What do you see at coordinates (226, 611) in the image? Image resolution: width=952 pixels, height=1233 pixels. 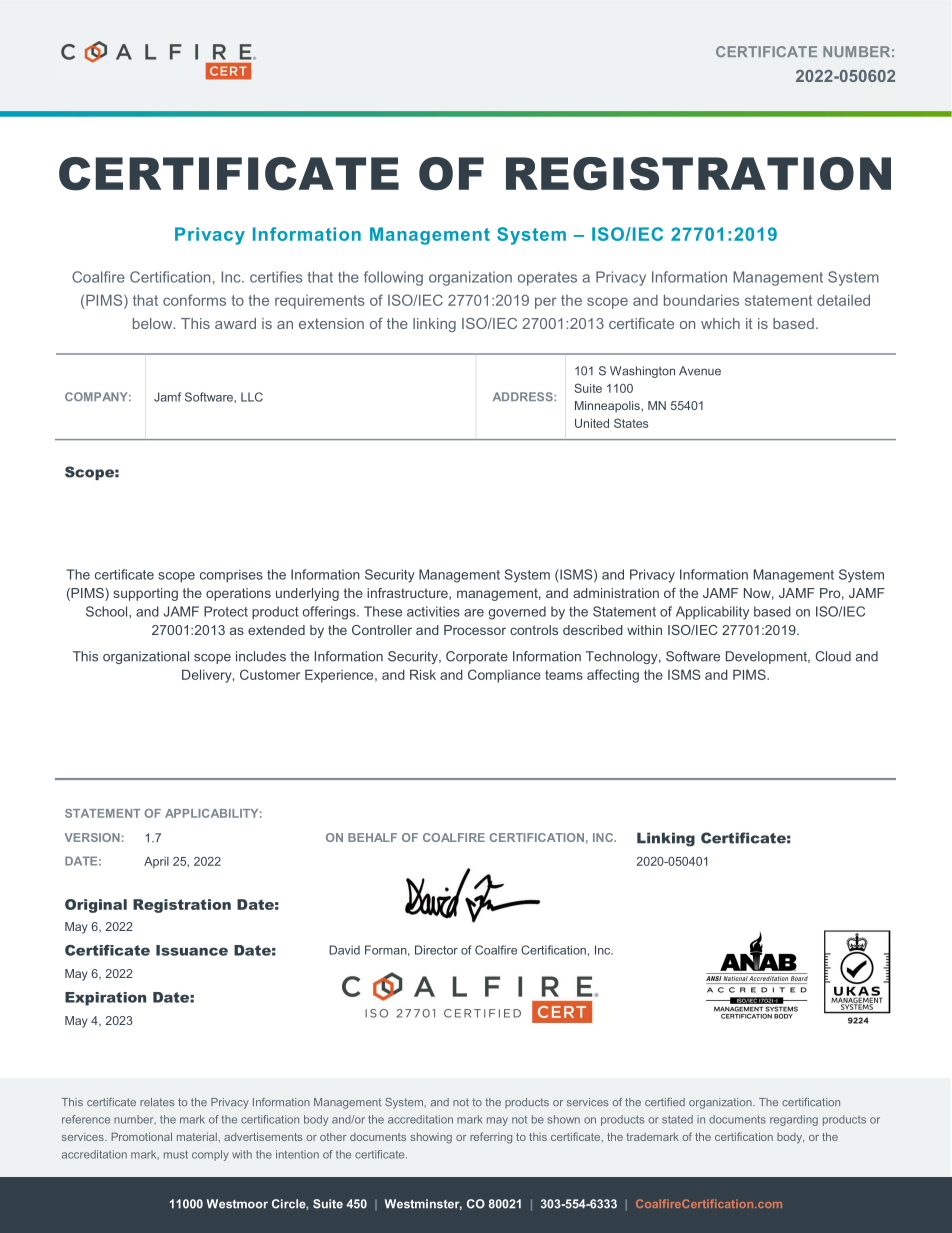 I see `Protect` at bounding box center [226, 611].
